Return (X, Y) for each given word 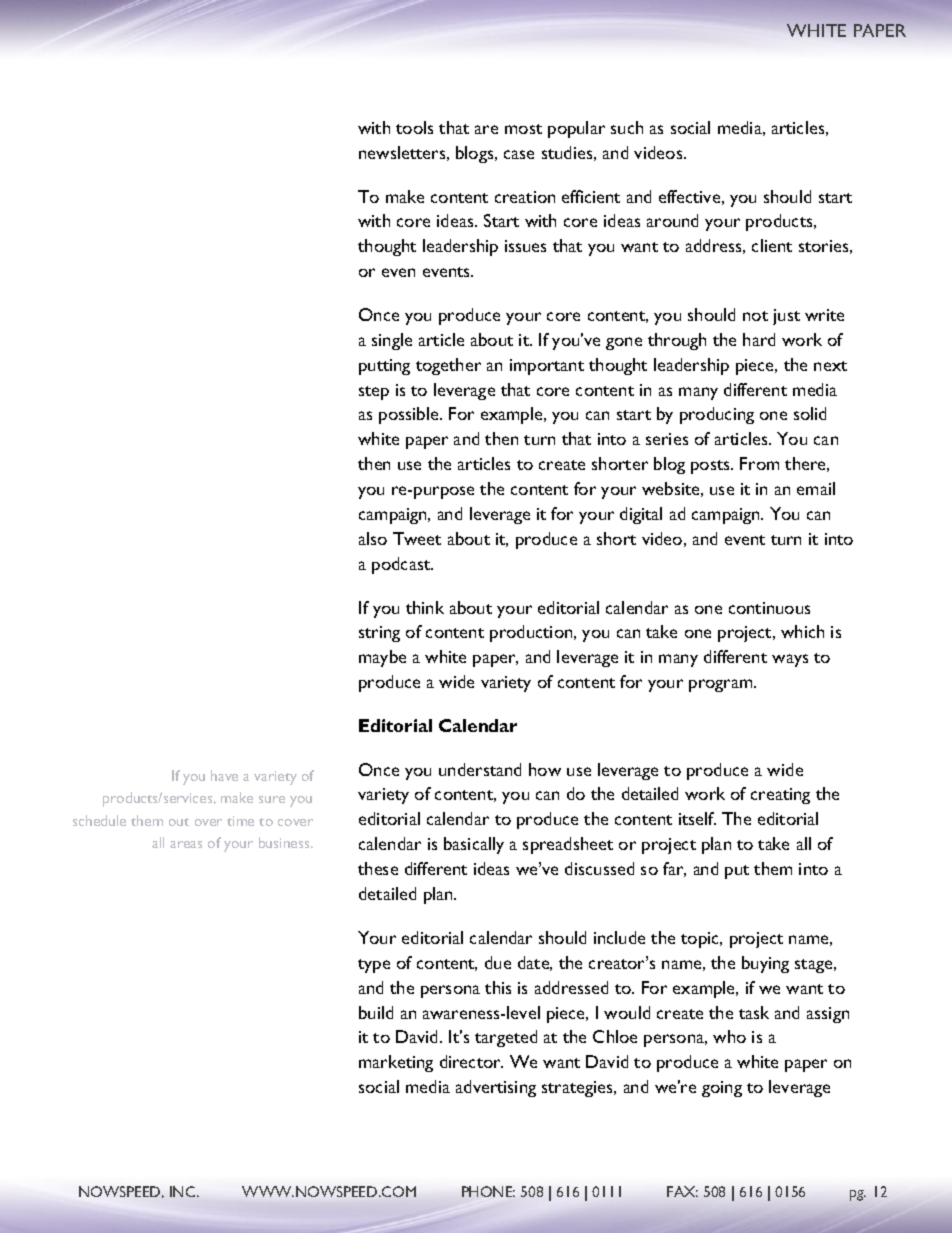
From (759, 463)
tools (414, 127)
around (672, 220)
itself (697, 818)
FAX (682, 1191)
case (519, 154)
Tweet (417, 538)
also (373, 538)
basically (474, 845)
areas (186, 844)
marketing (396, 1063)
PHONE (488, 1191)
